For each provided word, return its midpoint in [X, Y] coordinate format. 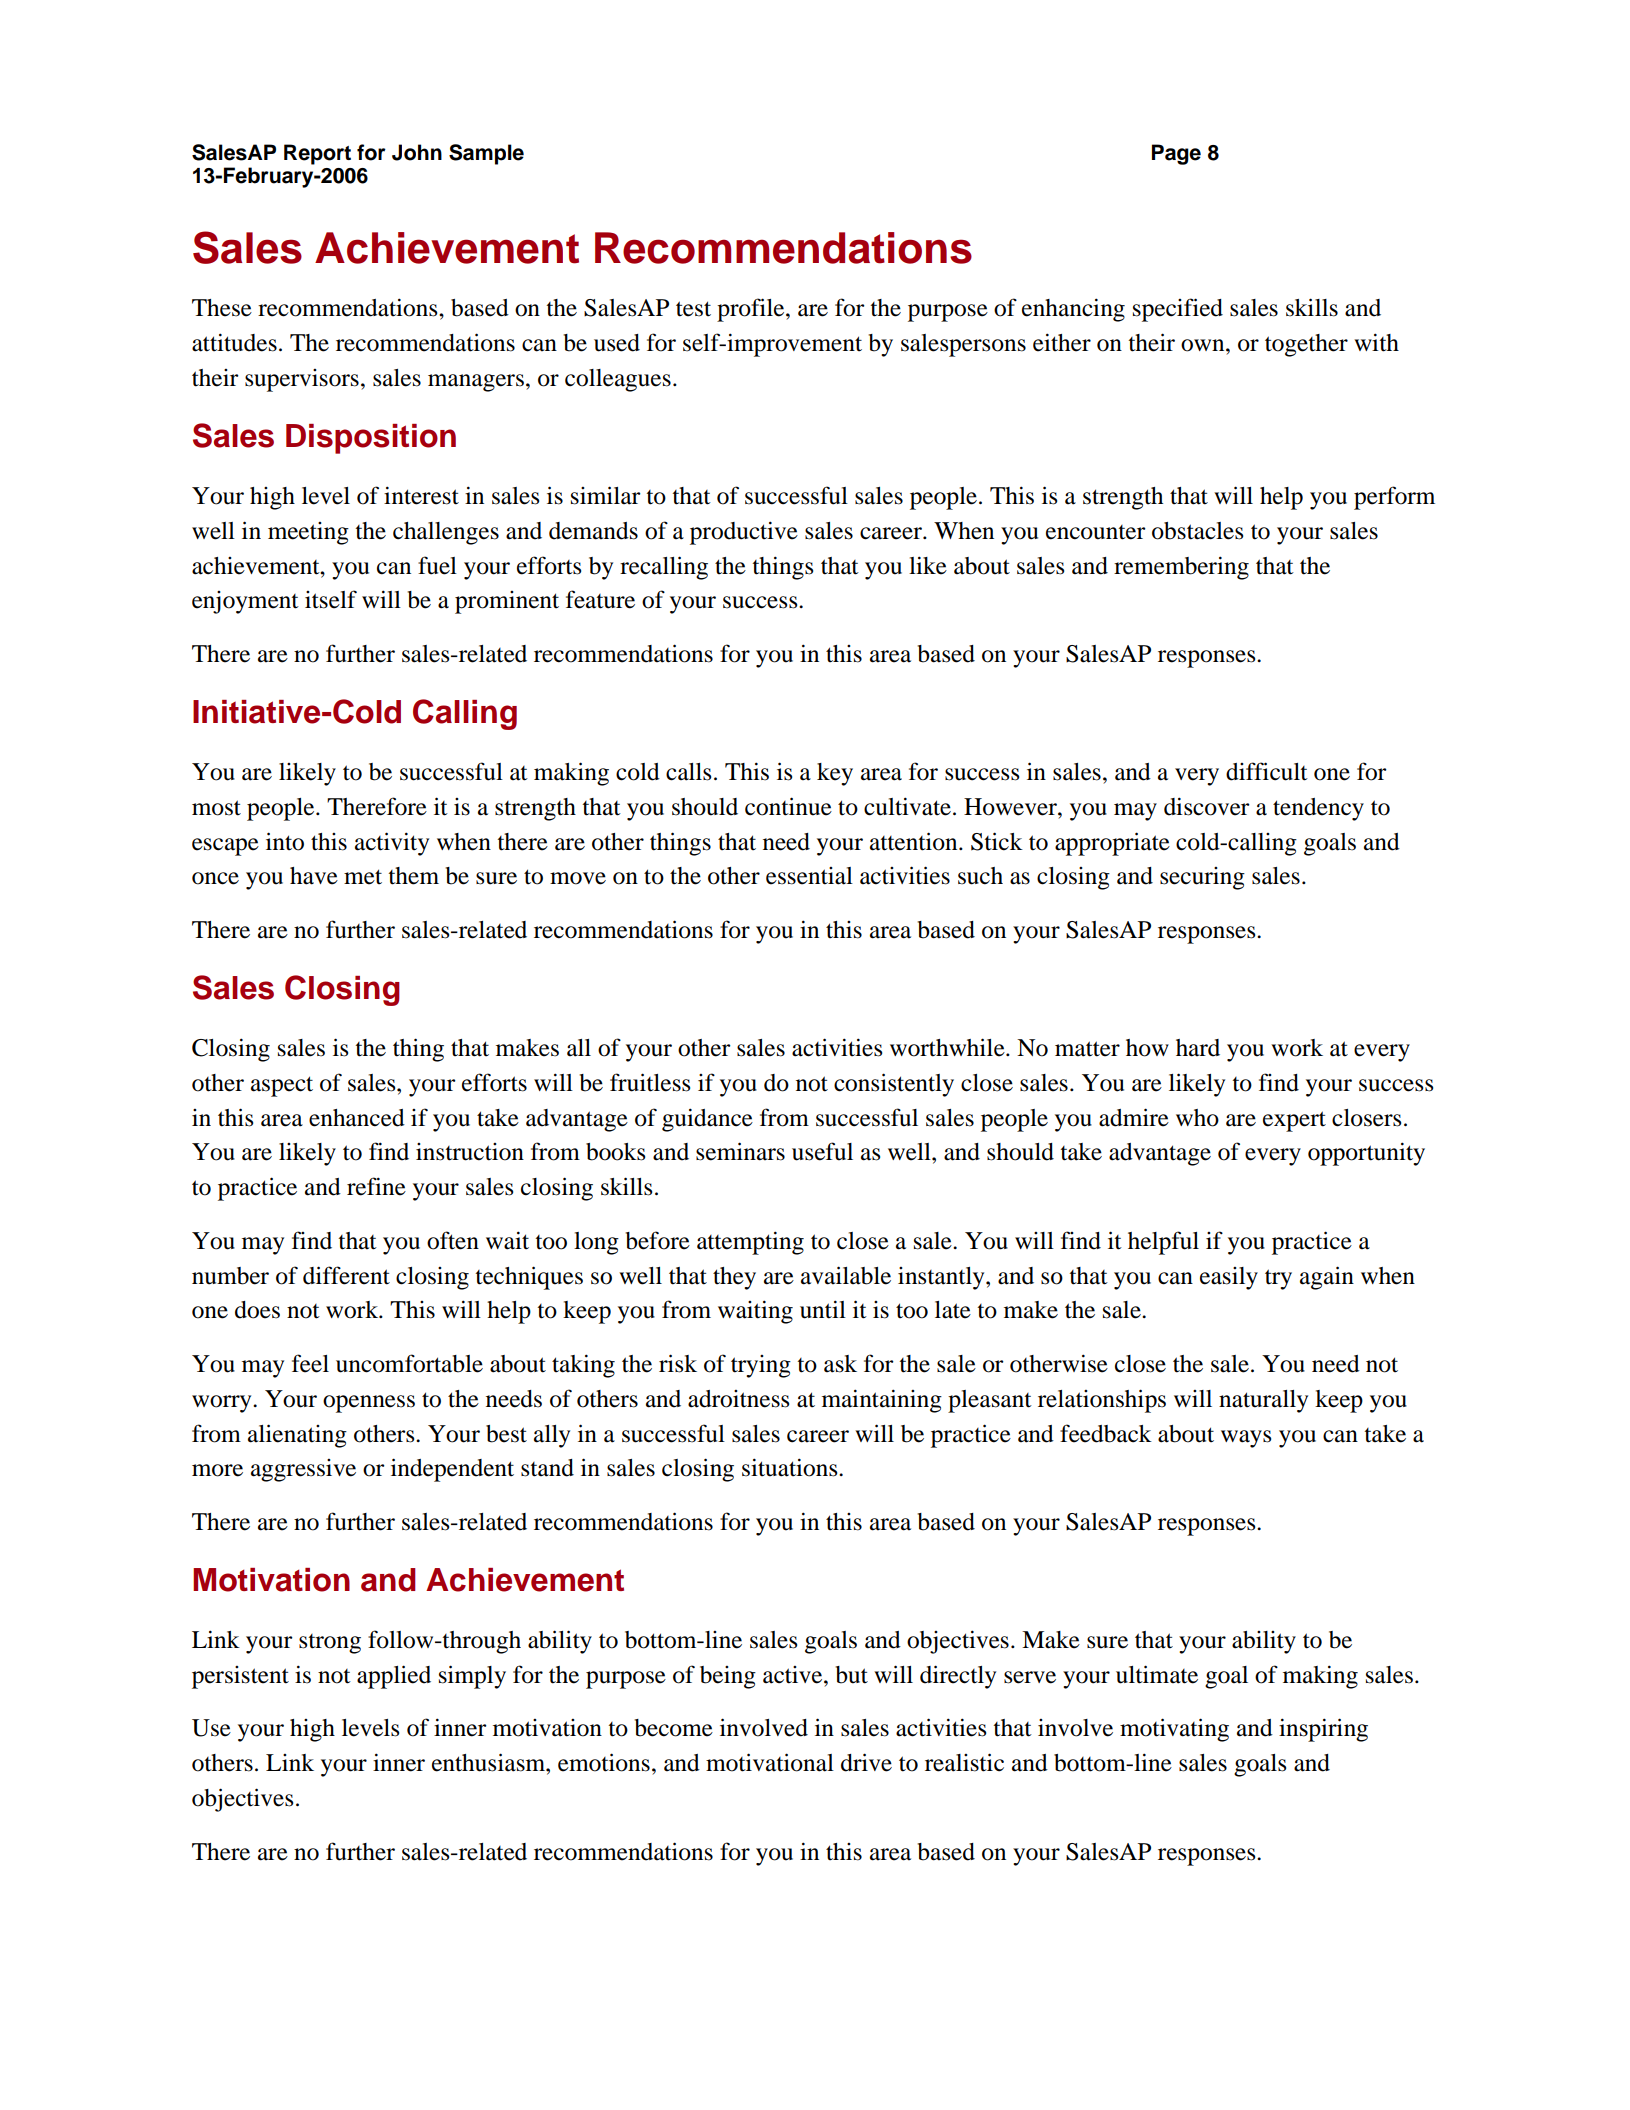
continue [788, 806]
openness [369, 1404]
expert [1294, 1121]
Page [1176, 154]
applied [394, 1677]
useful [822, 1151]
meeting [308, 533]
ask [840, 1364]
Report [317, 154]
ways [1246, 1439]
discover [1207, 806]
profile [752, 310]
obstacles [1197, 531]
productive [744, 533]
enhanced [357, 1118]
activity [392, 844]
